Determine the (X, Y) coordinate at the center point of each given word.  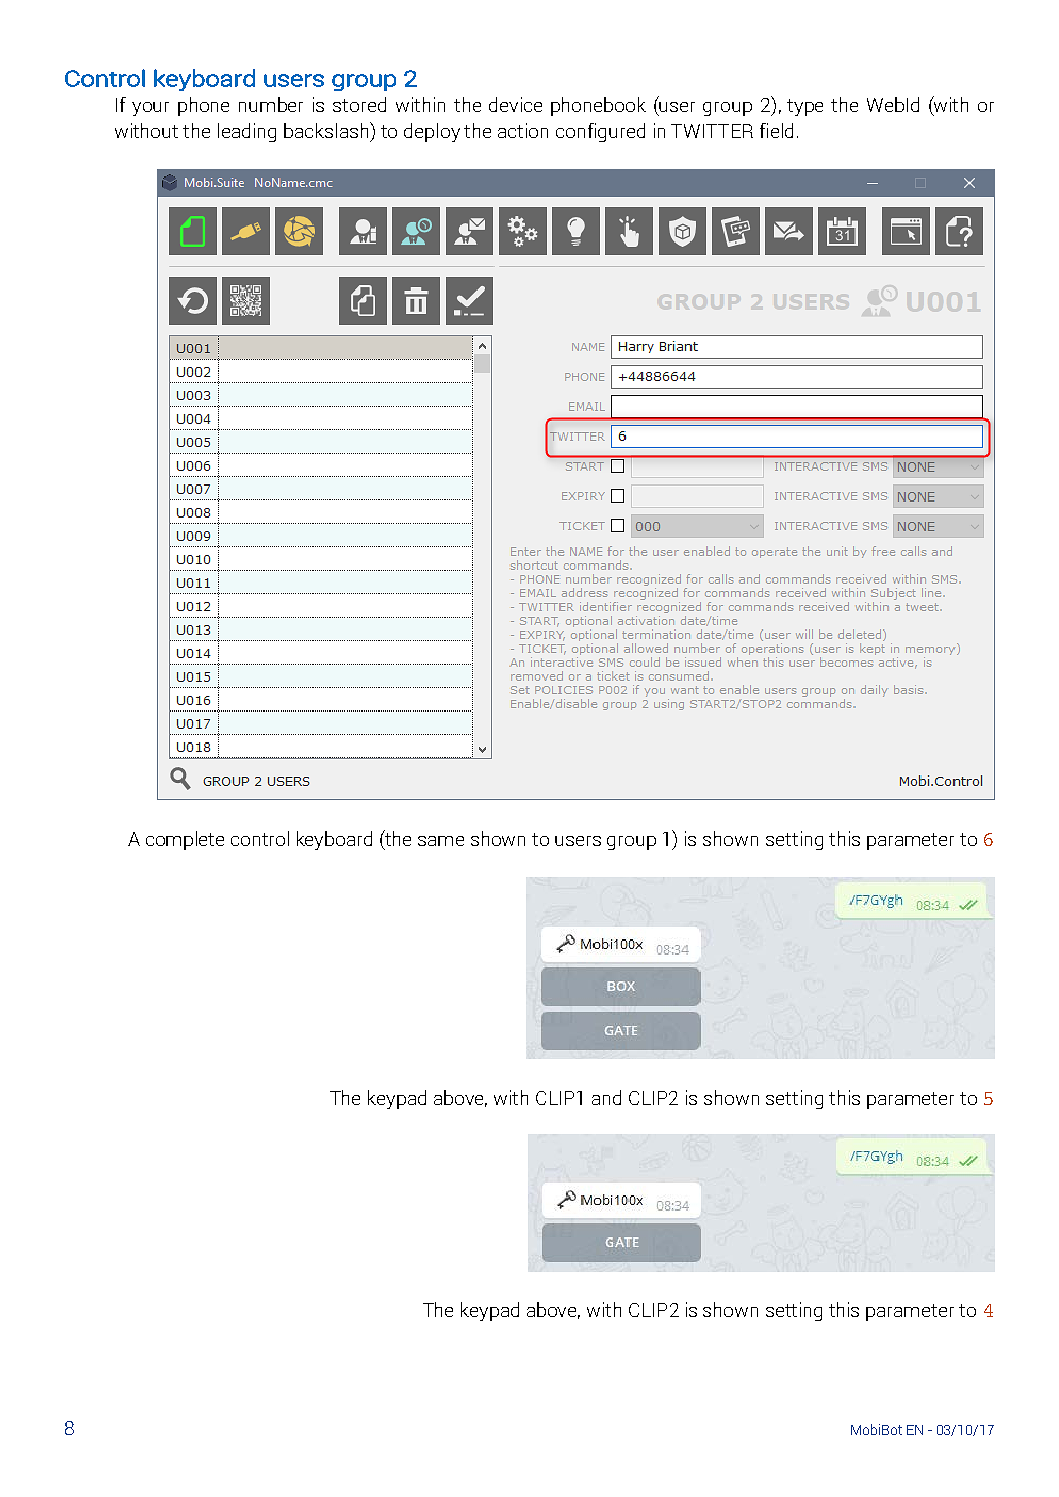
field (776, 130)
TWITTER (712, 131)
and (606, 1097)
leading (247, 132)
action (523, 130)
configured (600, 132)
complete (185, 840)
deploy (432, 132)
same (441, 841)
